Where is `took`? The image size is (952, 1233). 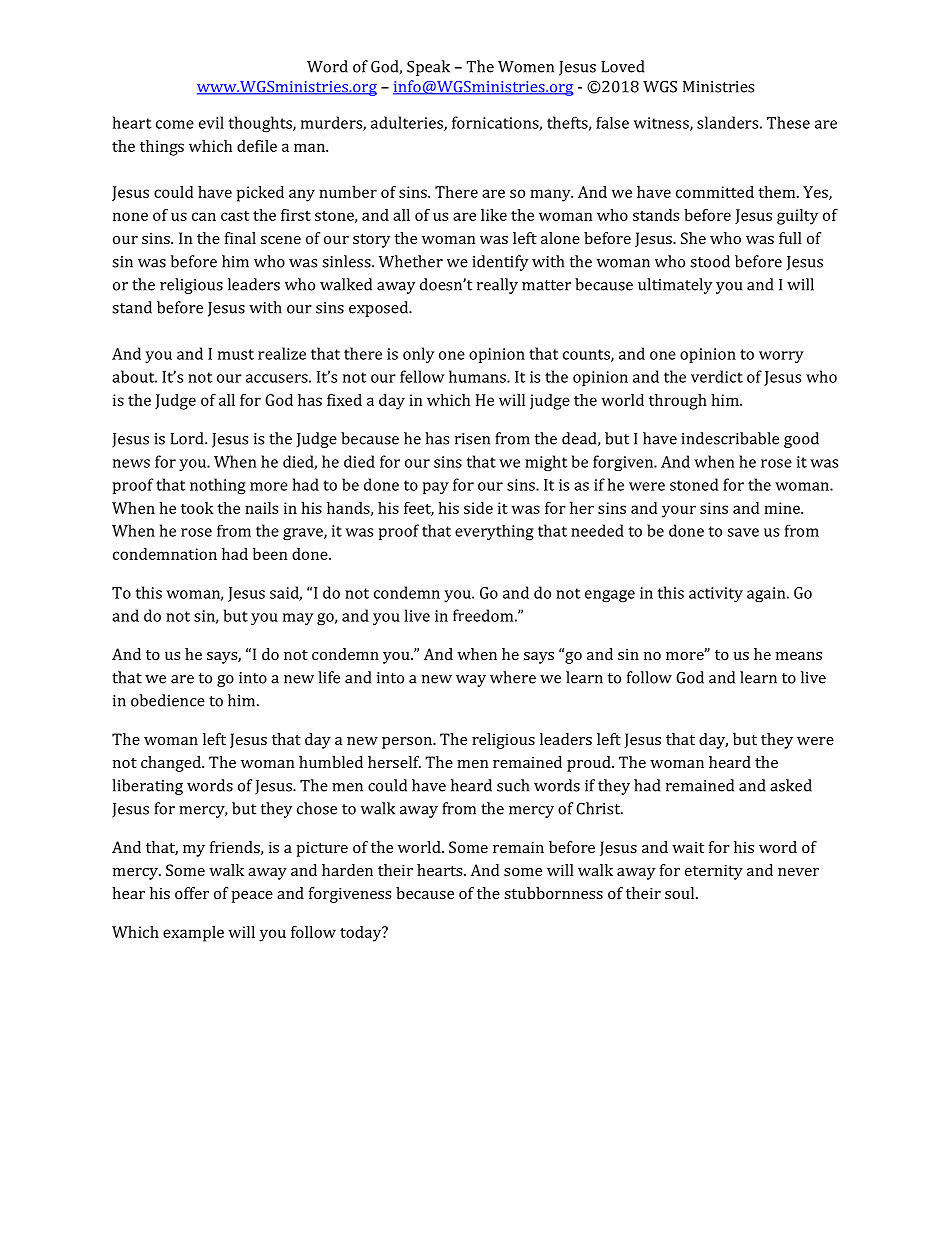
took is located at coordinates (197, 508).
